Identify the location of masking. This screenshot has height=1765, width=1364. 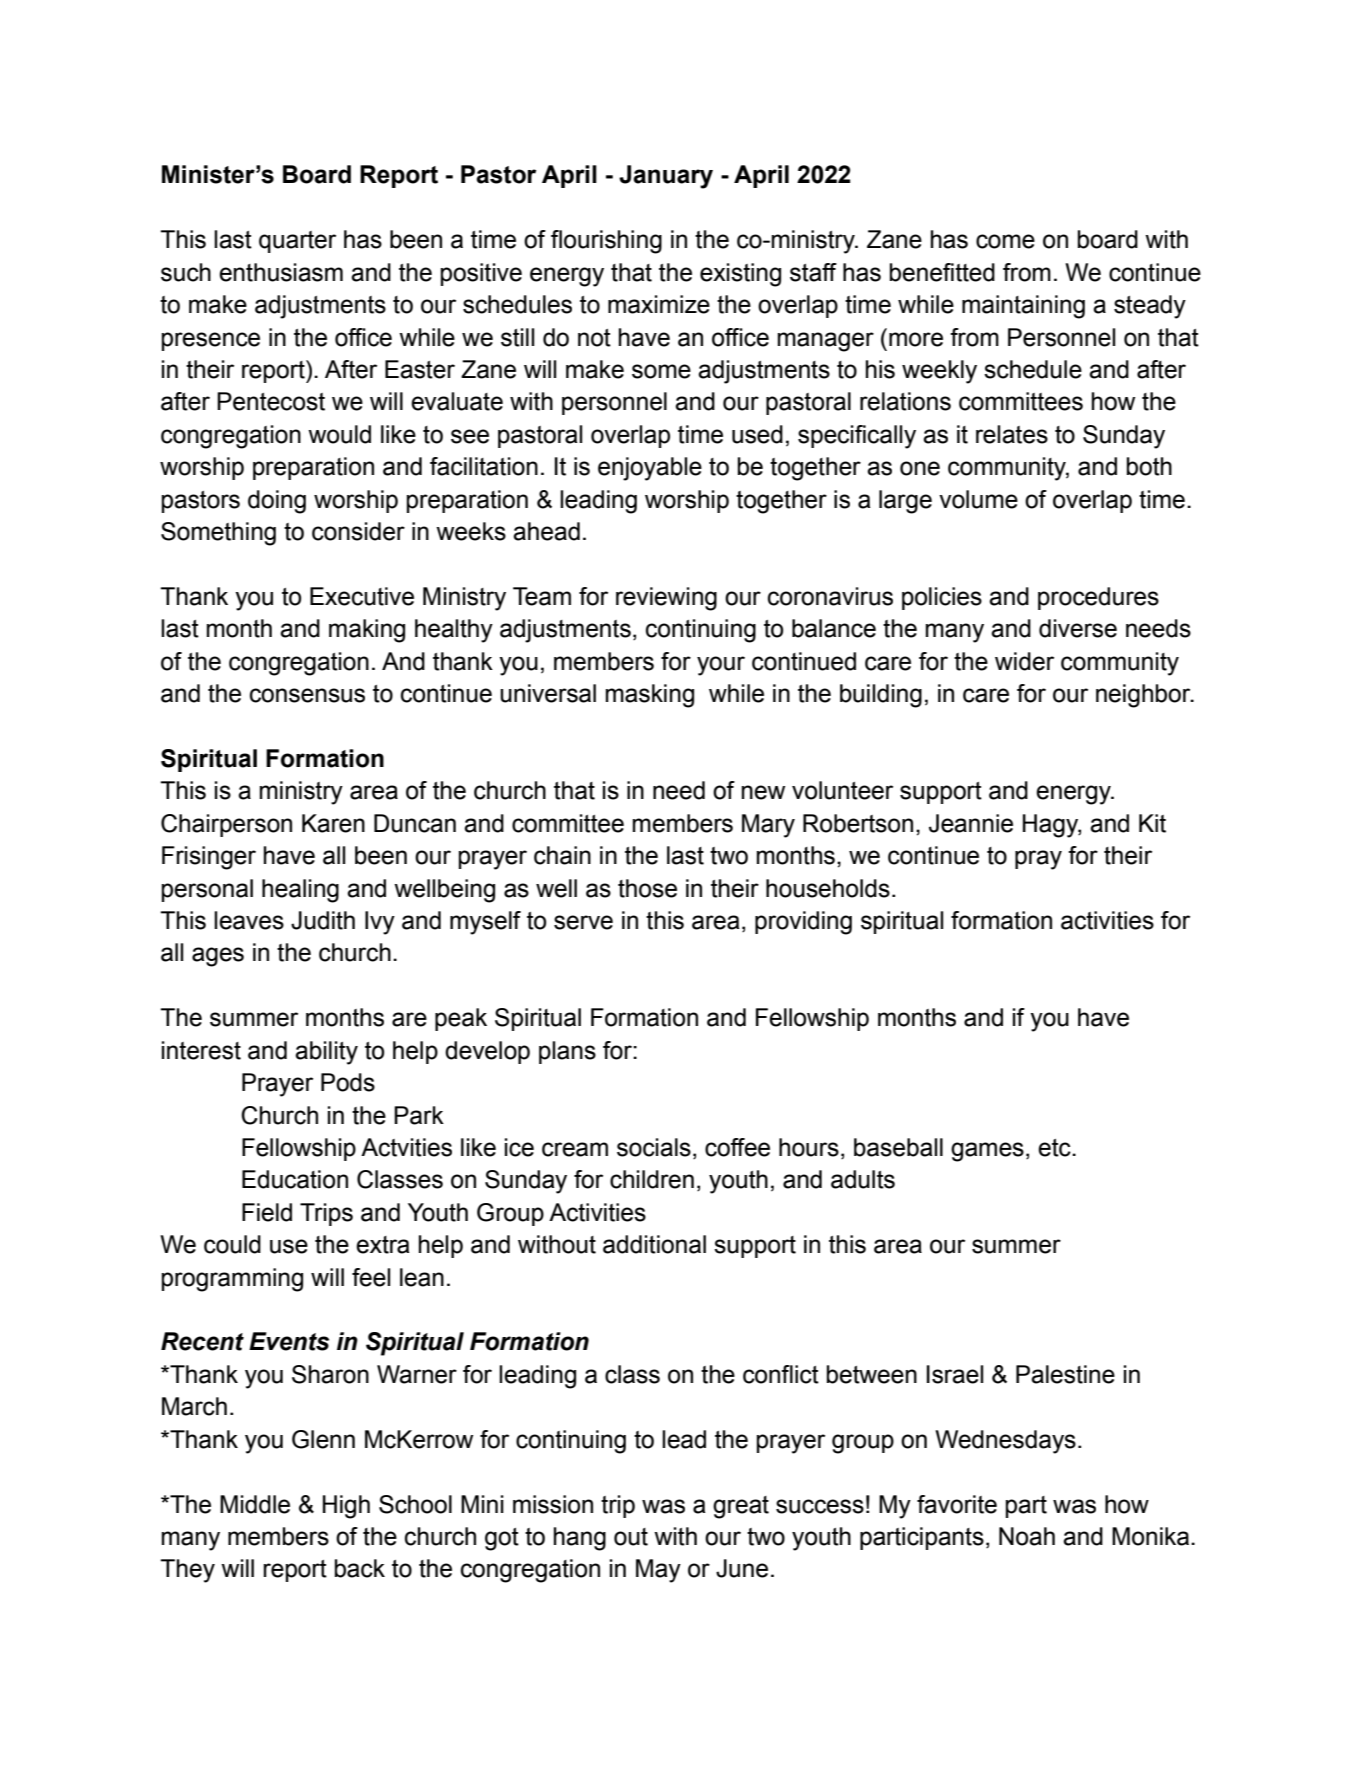
(650, 696).
